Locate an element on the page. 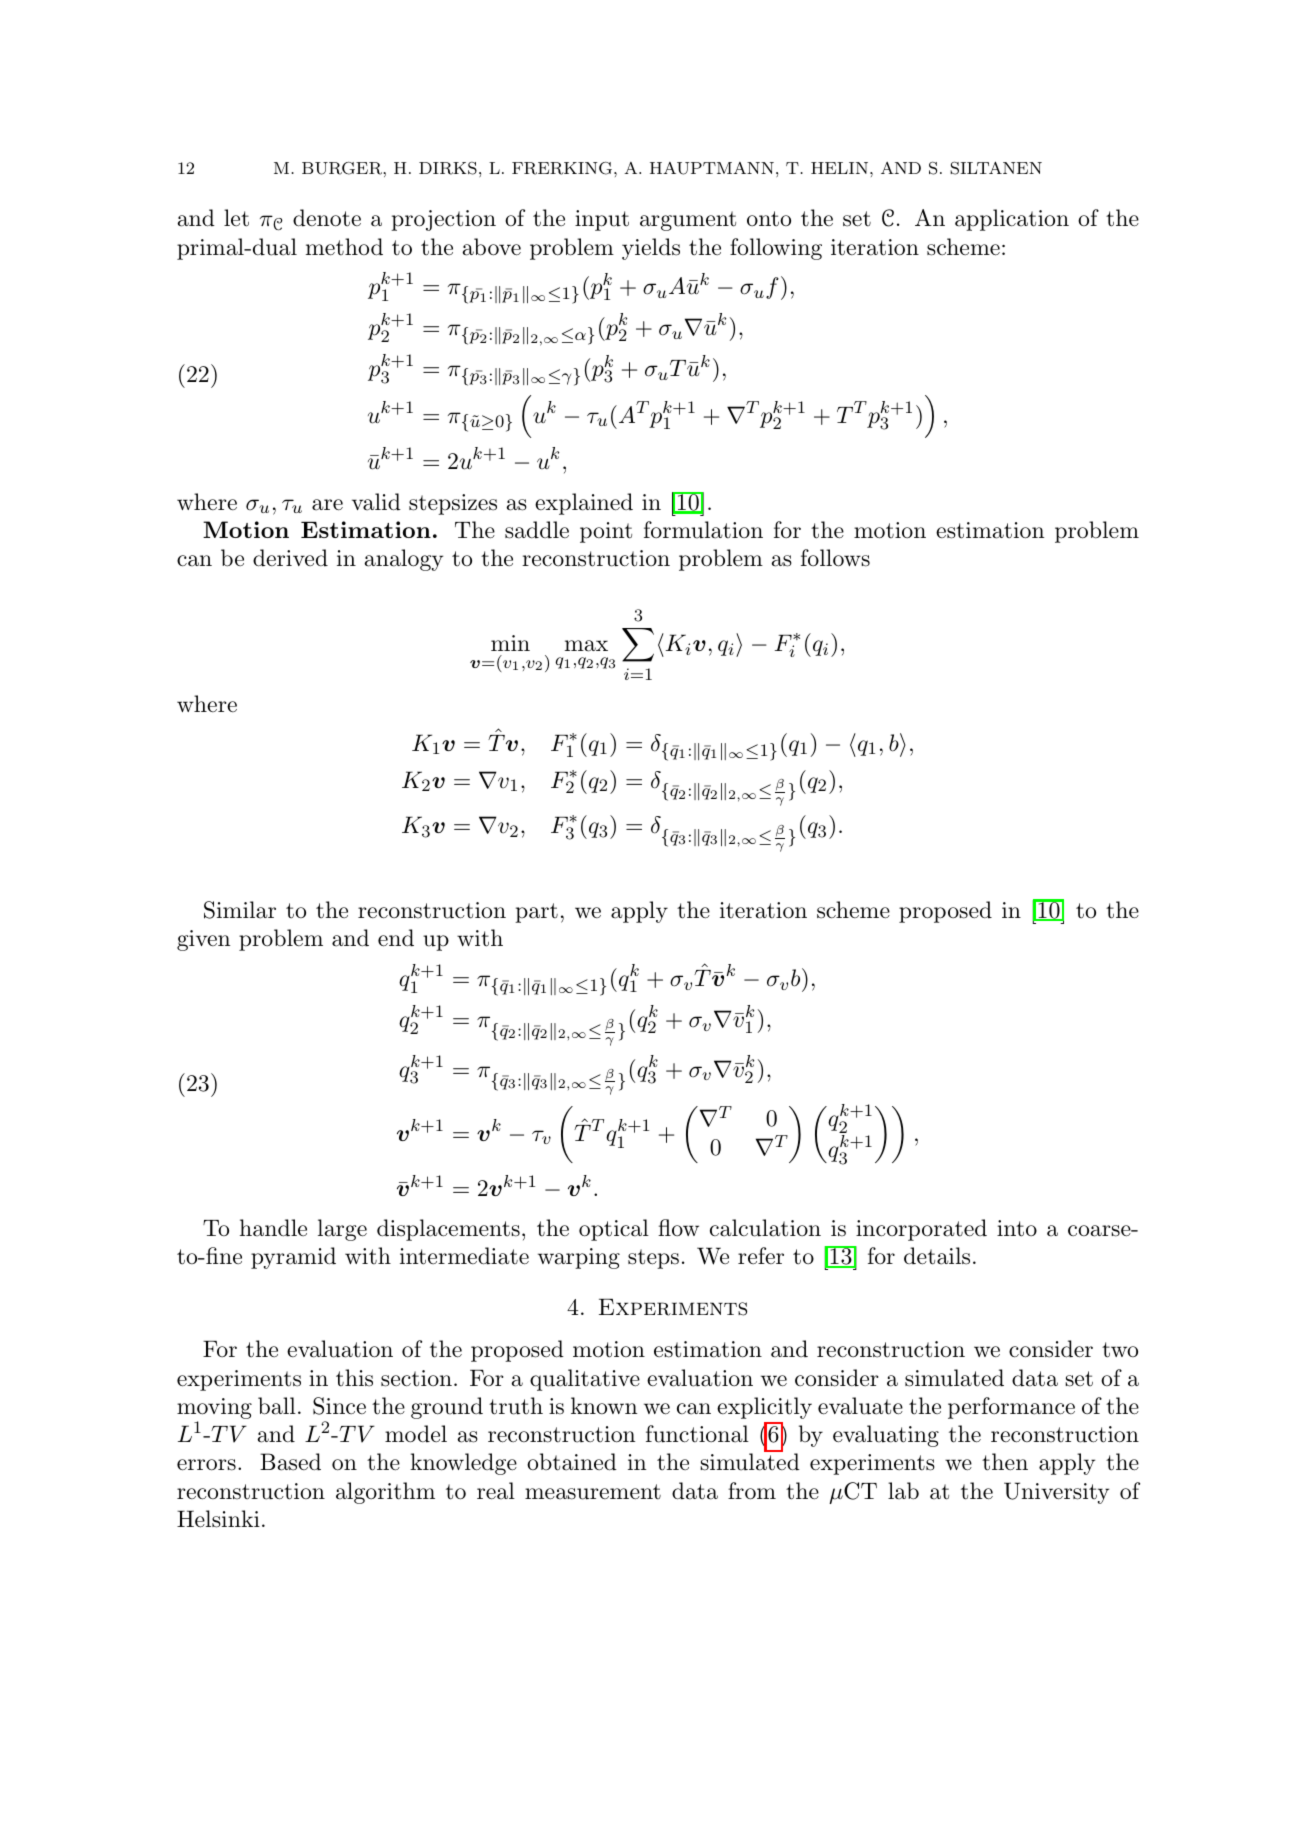 The height and width of the document is (1838, 1299). max is located at coordinates (586, 646).
